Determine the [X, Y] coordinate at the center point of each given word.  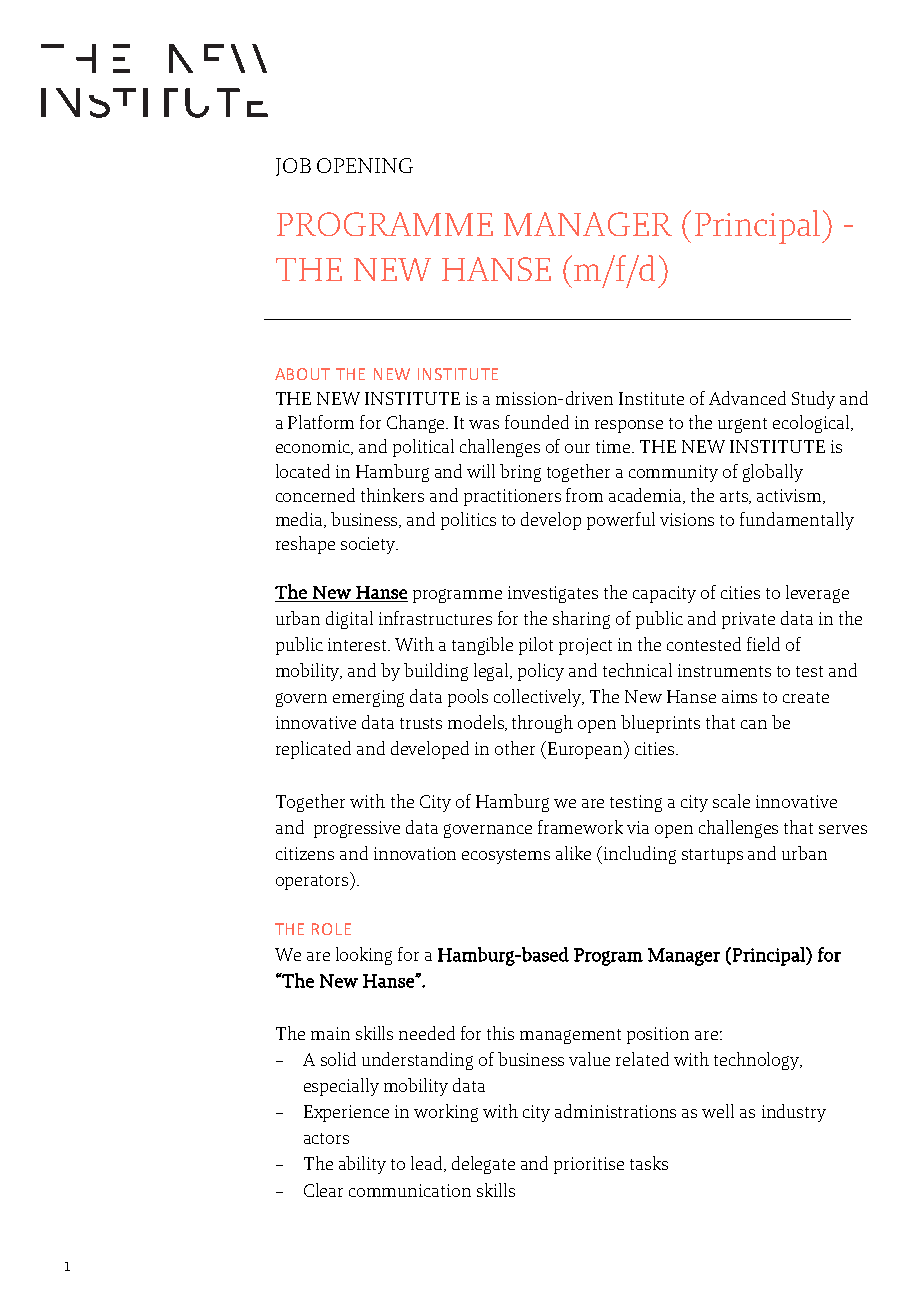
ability [362, 1165]
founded [537, 422]
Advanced [747, 398]
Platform [321, 422]
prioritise [589, 1165]
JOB [293, 167]
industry [794, 1113]
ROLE [331, 929]
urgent [742, 425]
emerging [368, 698]
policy [541, 672]
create [806, 697]
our [577, 448]
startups [712, 856]
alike [573, 853]
